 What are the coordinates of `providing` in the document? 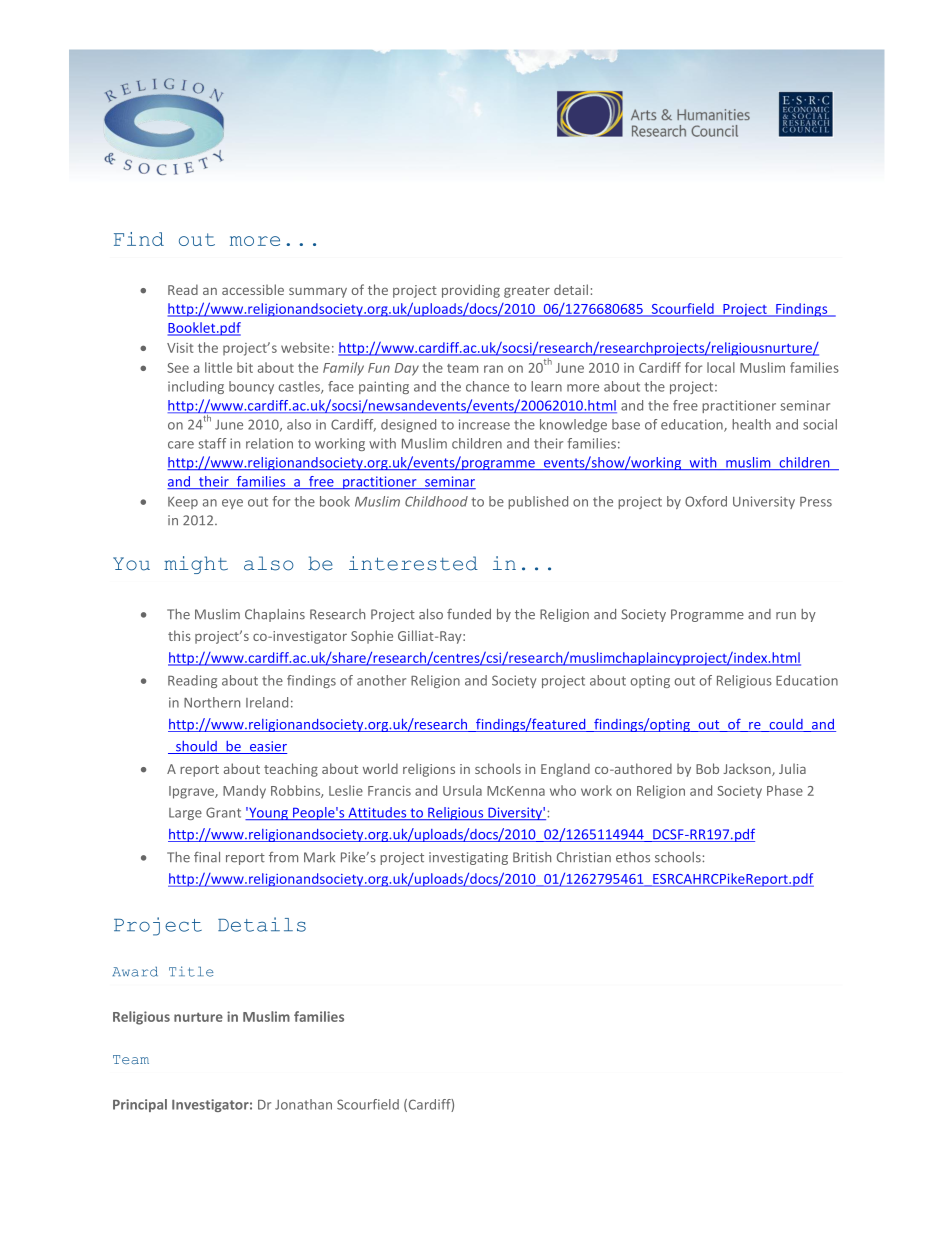 It's located at (471, 291).
